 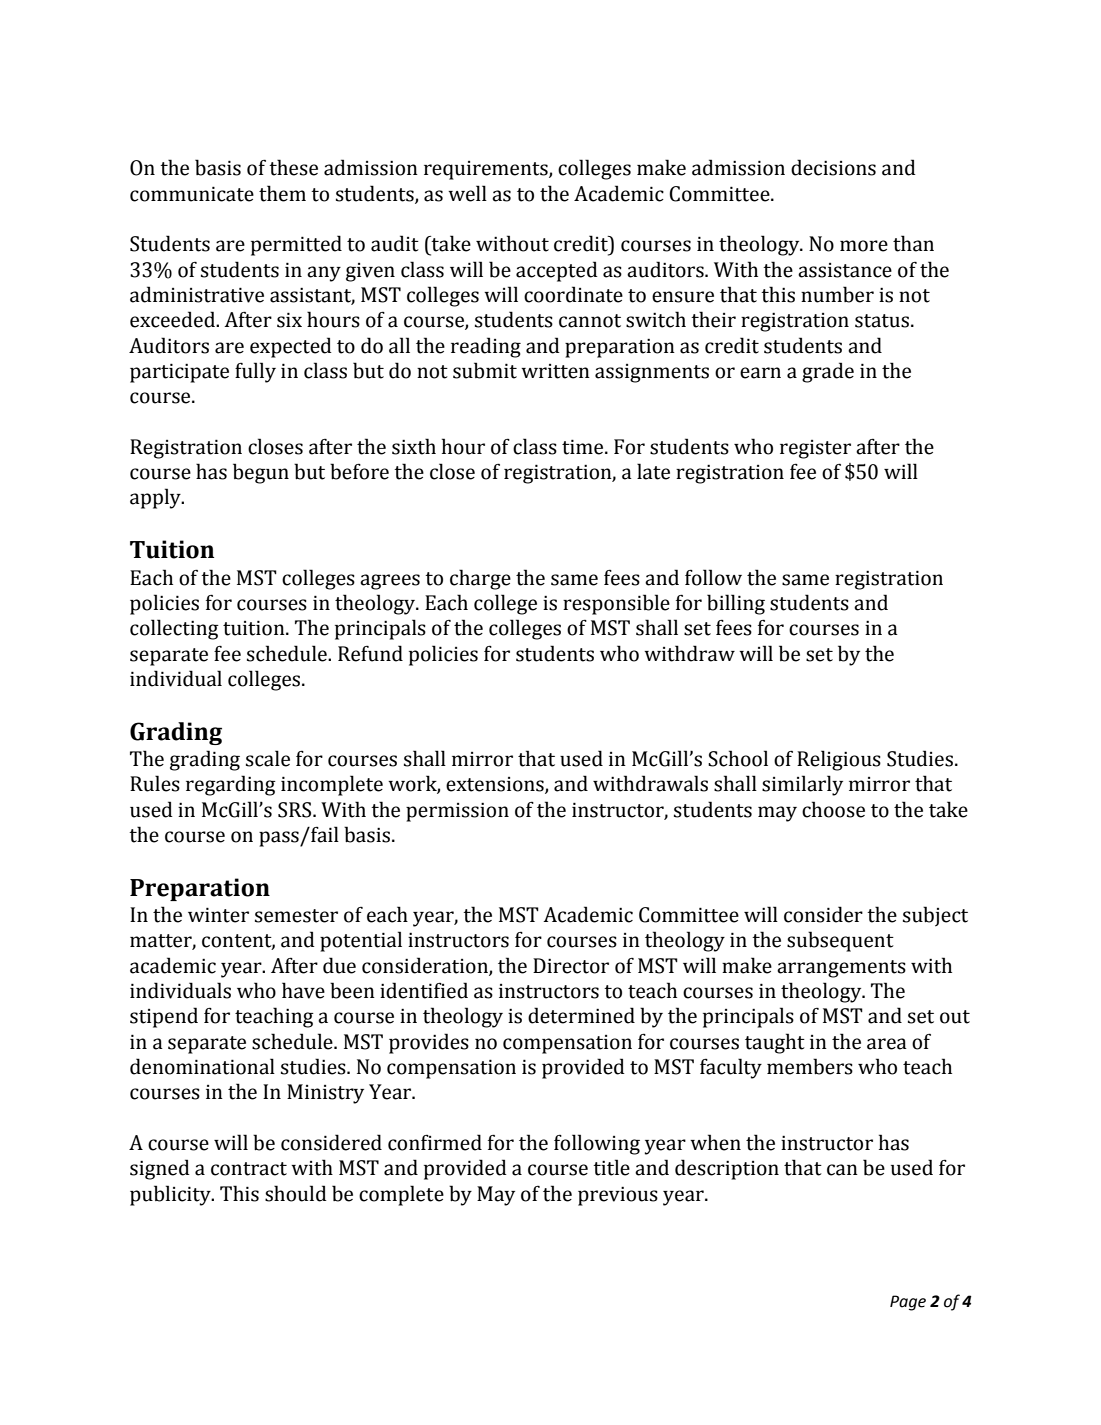 What do you see at coordinates (815, 449) in the screenshot?
I see `register` at bounding box center [815, 449].
